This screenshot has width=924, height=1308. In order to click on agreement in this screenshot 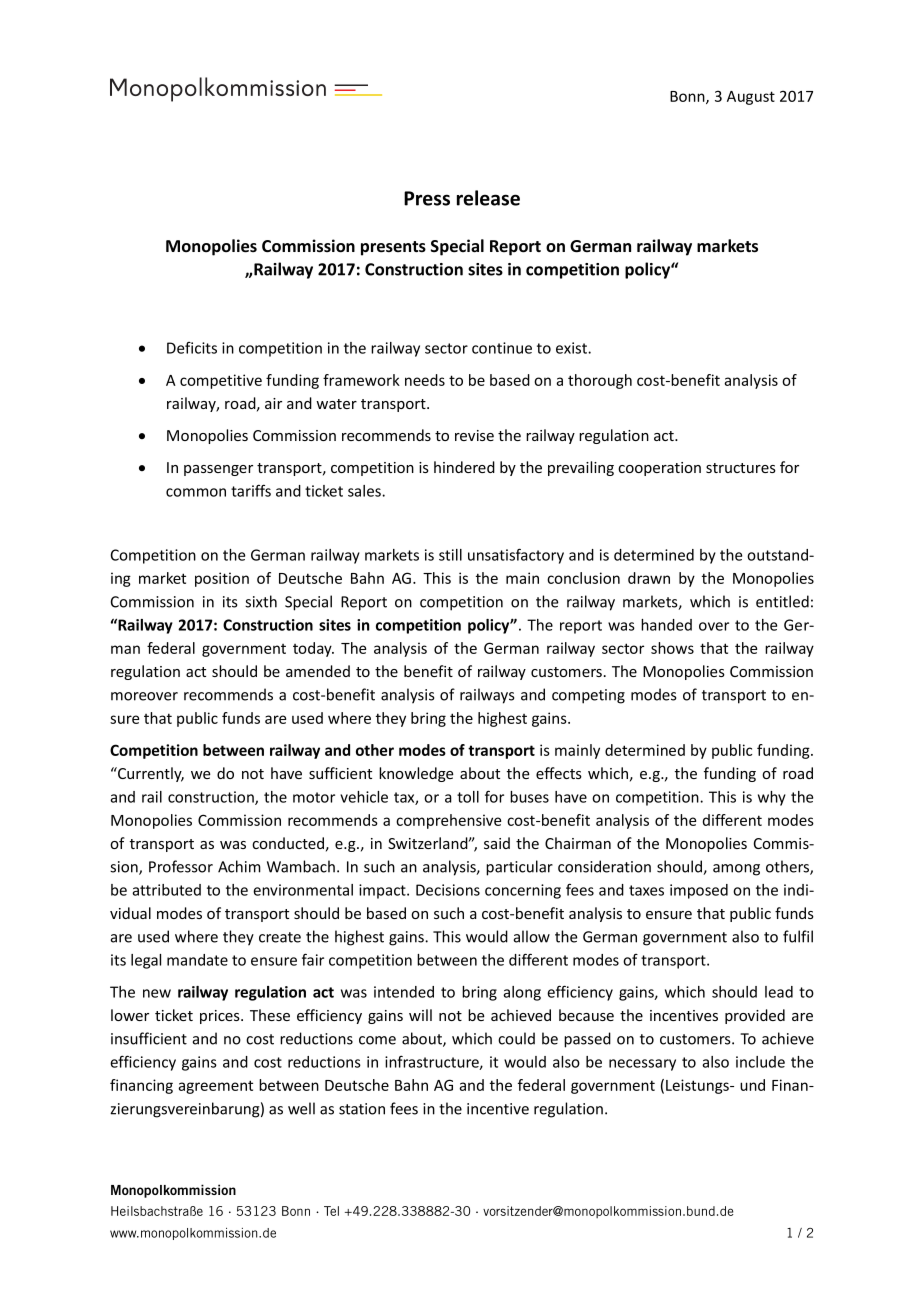, I will do `click(215, 1087)`.
